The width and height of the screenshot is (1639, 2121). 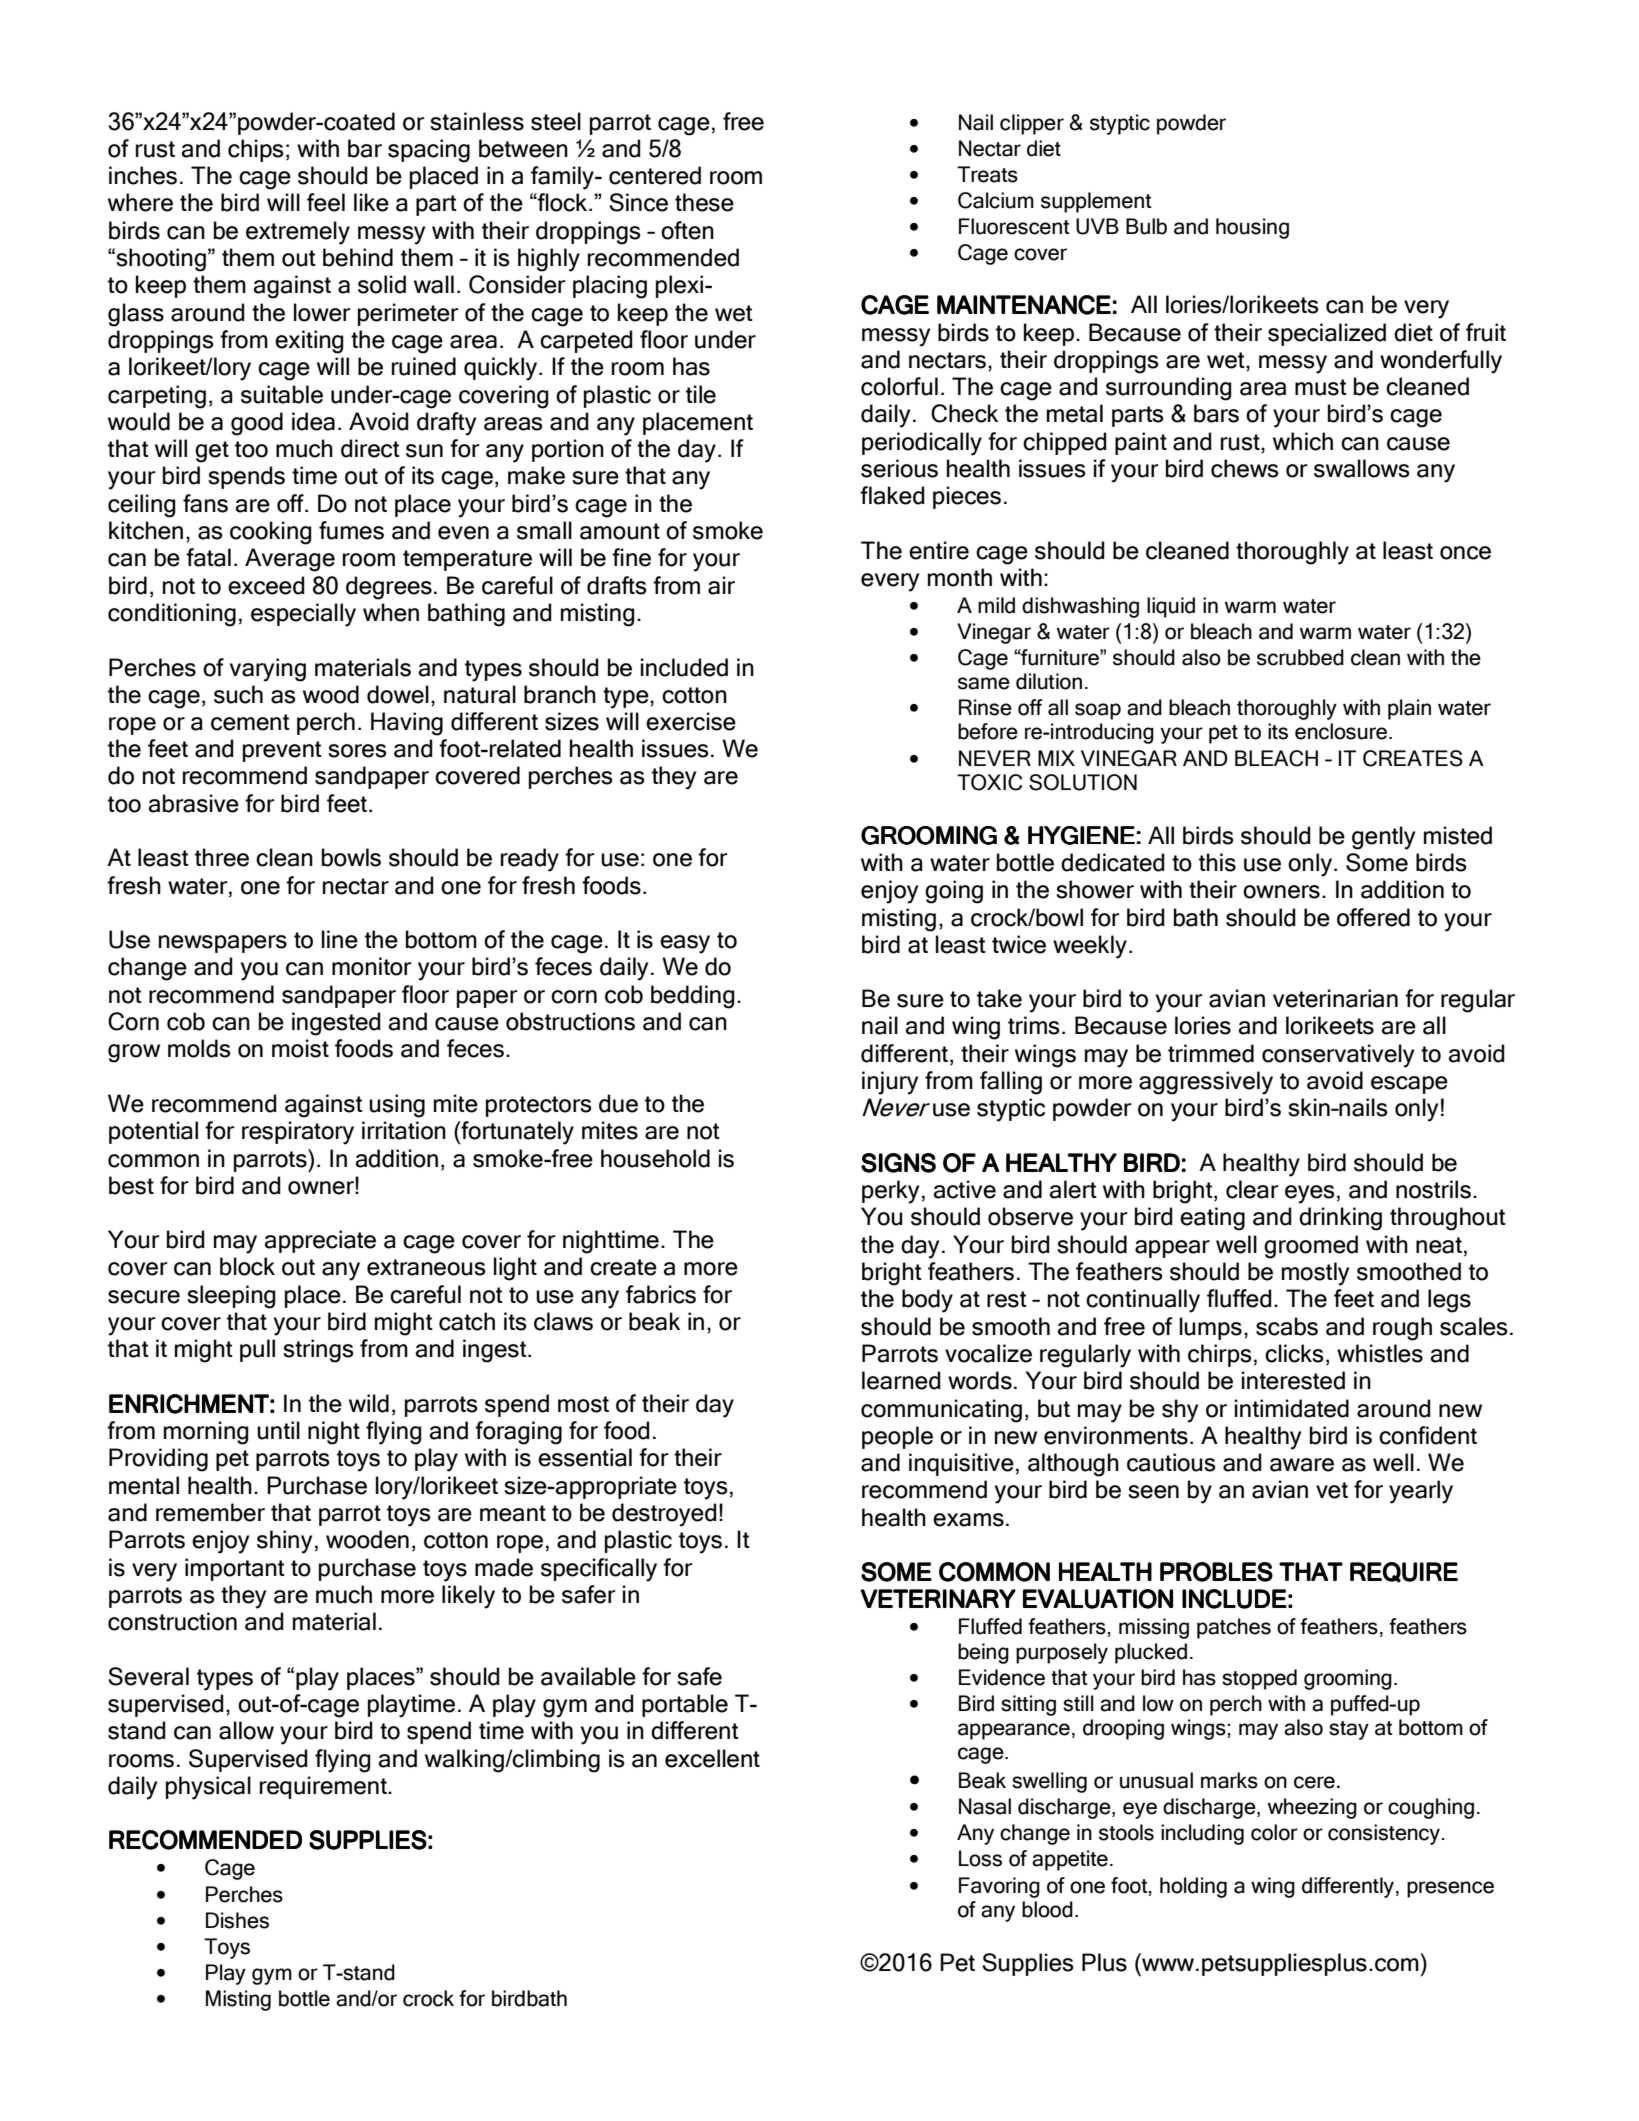 I want to click on flaked, so click(x=892, y=495).
